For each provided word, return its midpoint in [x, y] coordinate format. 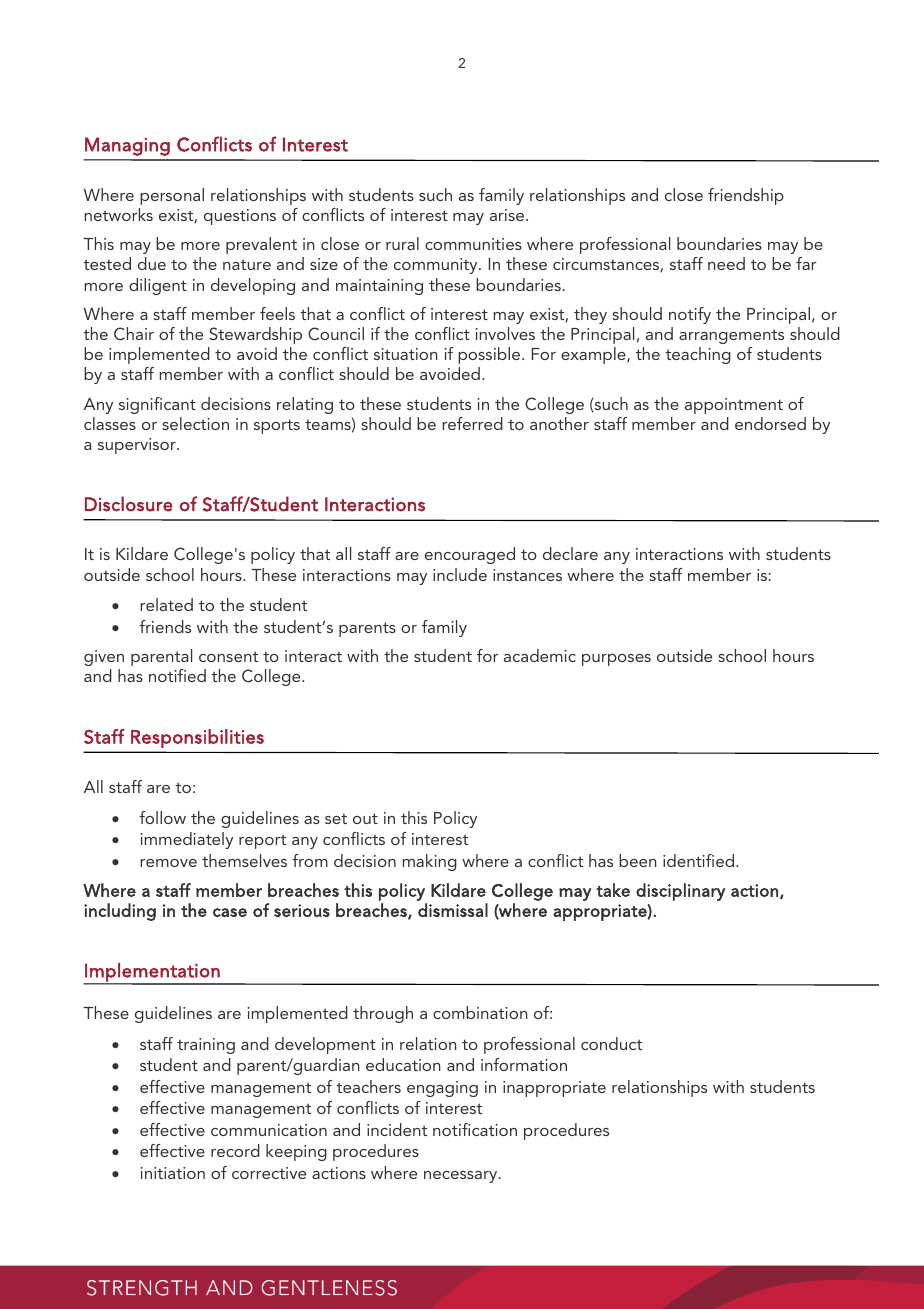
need [726, 263]
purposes [616, 660]
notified [177, 675]
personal [172, 196]
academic [540, 655]
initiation [172, 1173]
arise [507, 215]
